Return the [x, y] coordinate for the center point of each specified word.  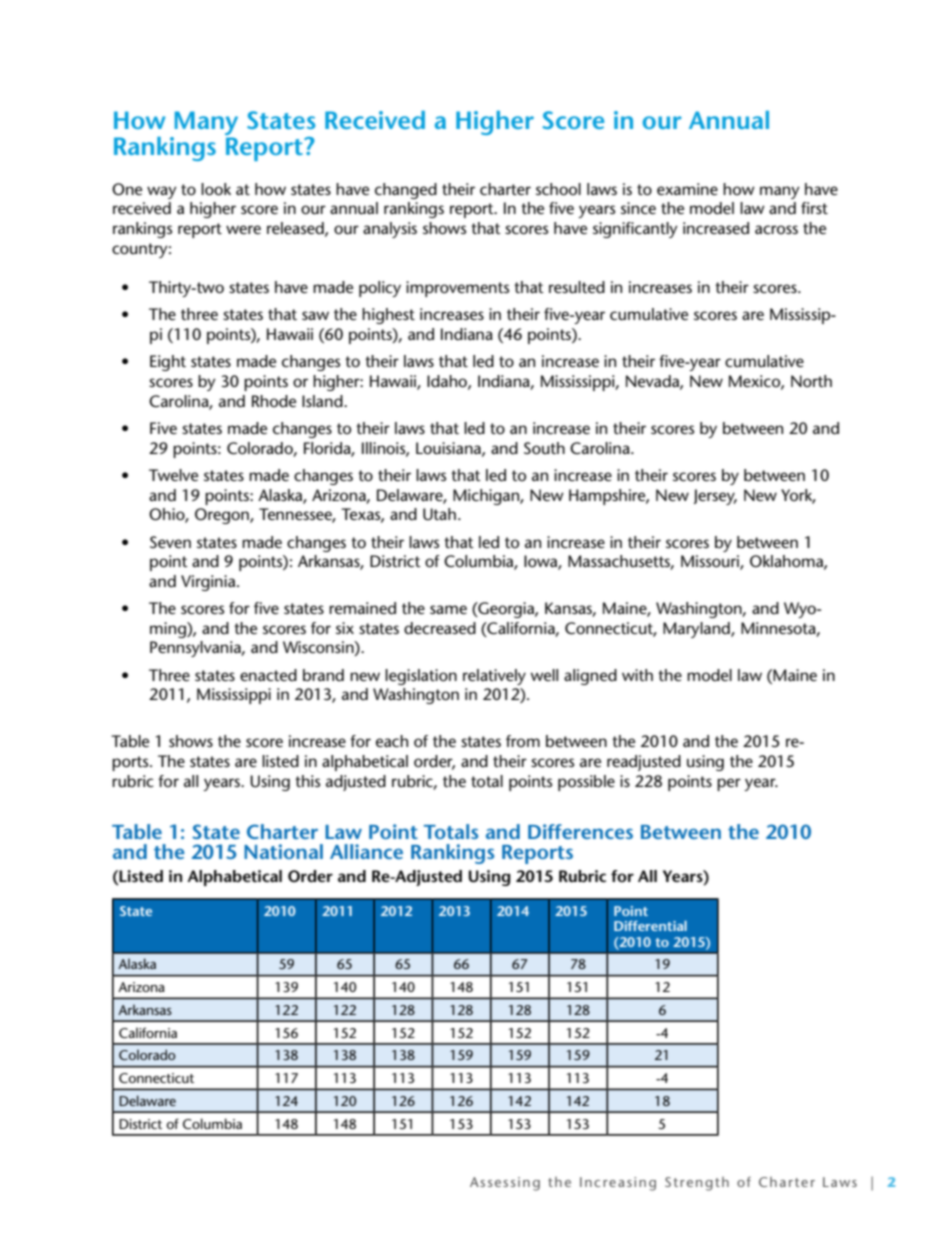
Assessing [505, 1184]
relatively [494, 677]
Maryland [697, 630]
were [243, 229]
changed [406, 191]
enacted [268, 675]
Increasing [618, 1184]
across [776, 229]
